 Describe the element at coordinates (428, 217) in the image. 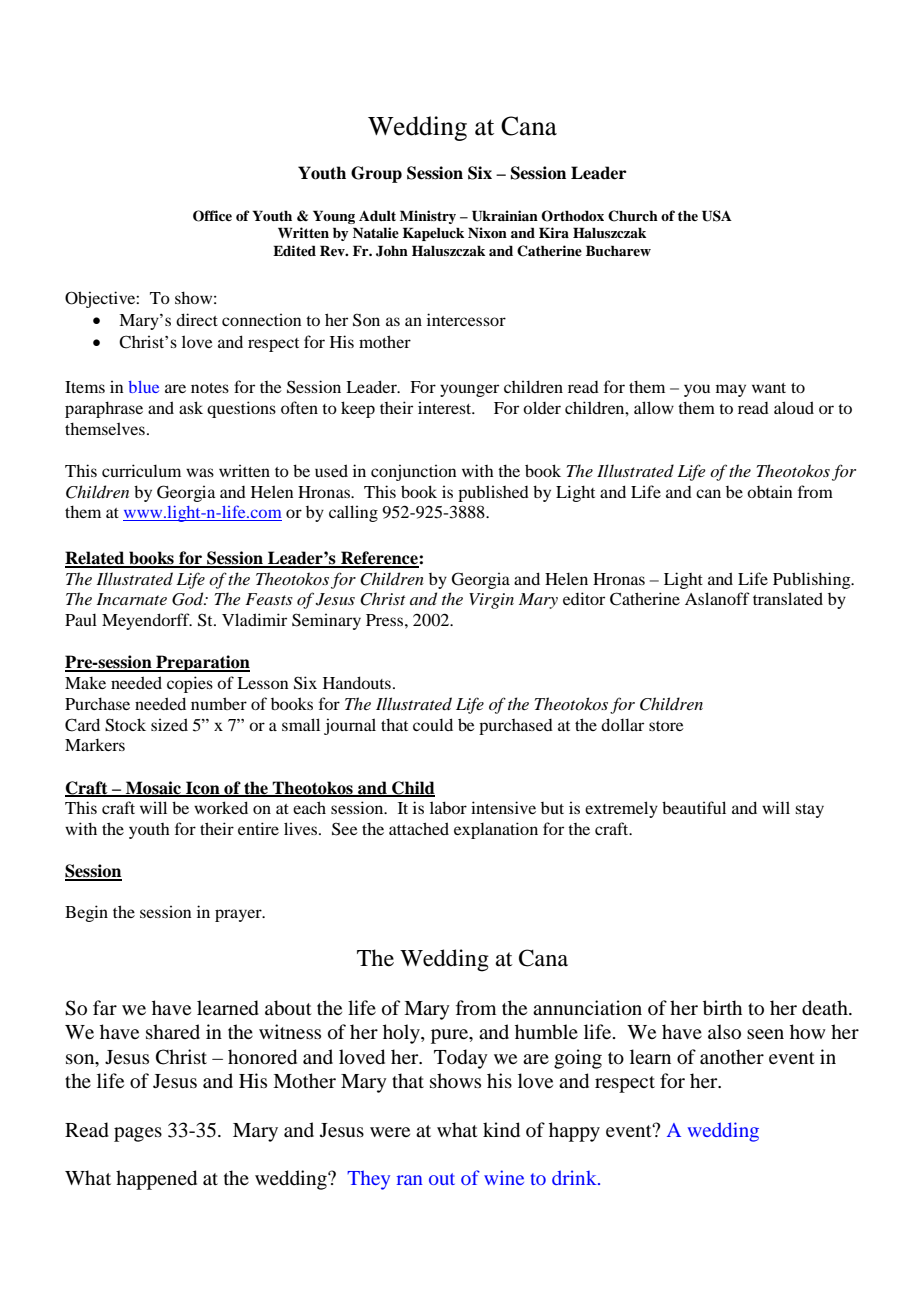

I see `Ministry` at that location.
